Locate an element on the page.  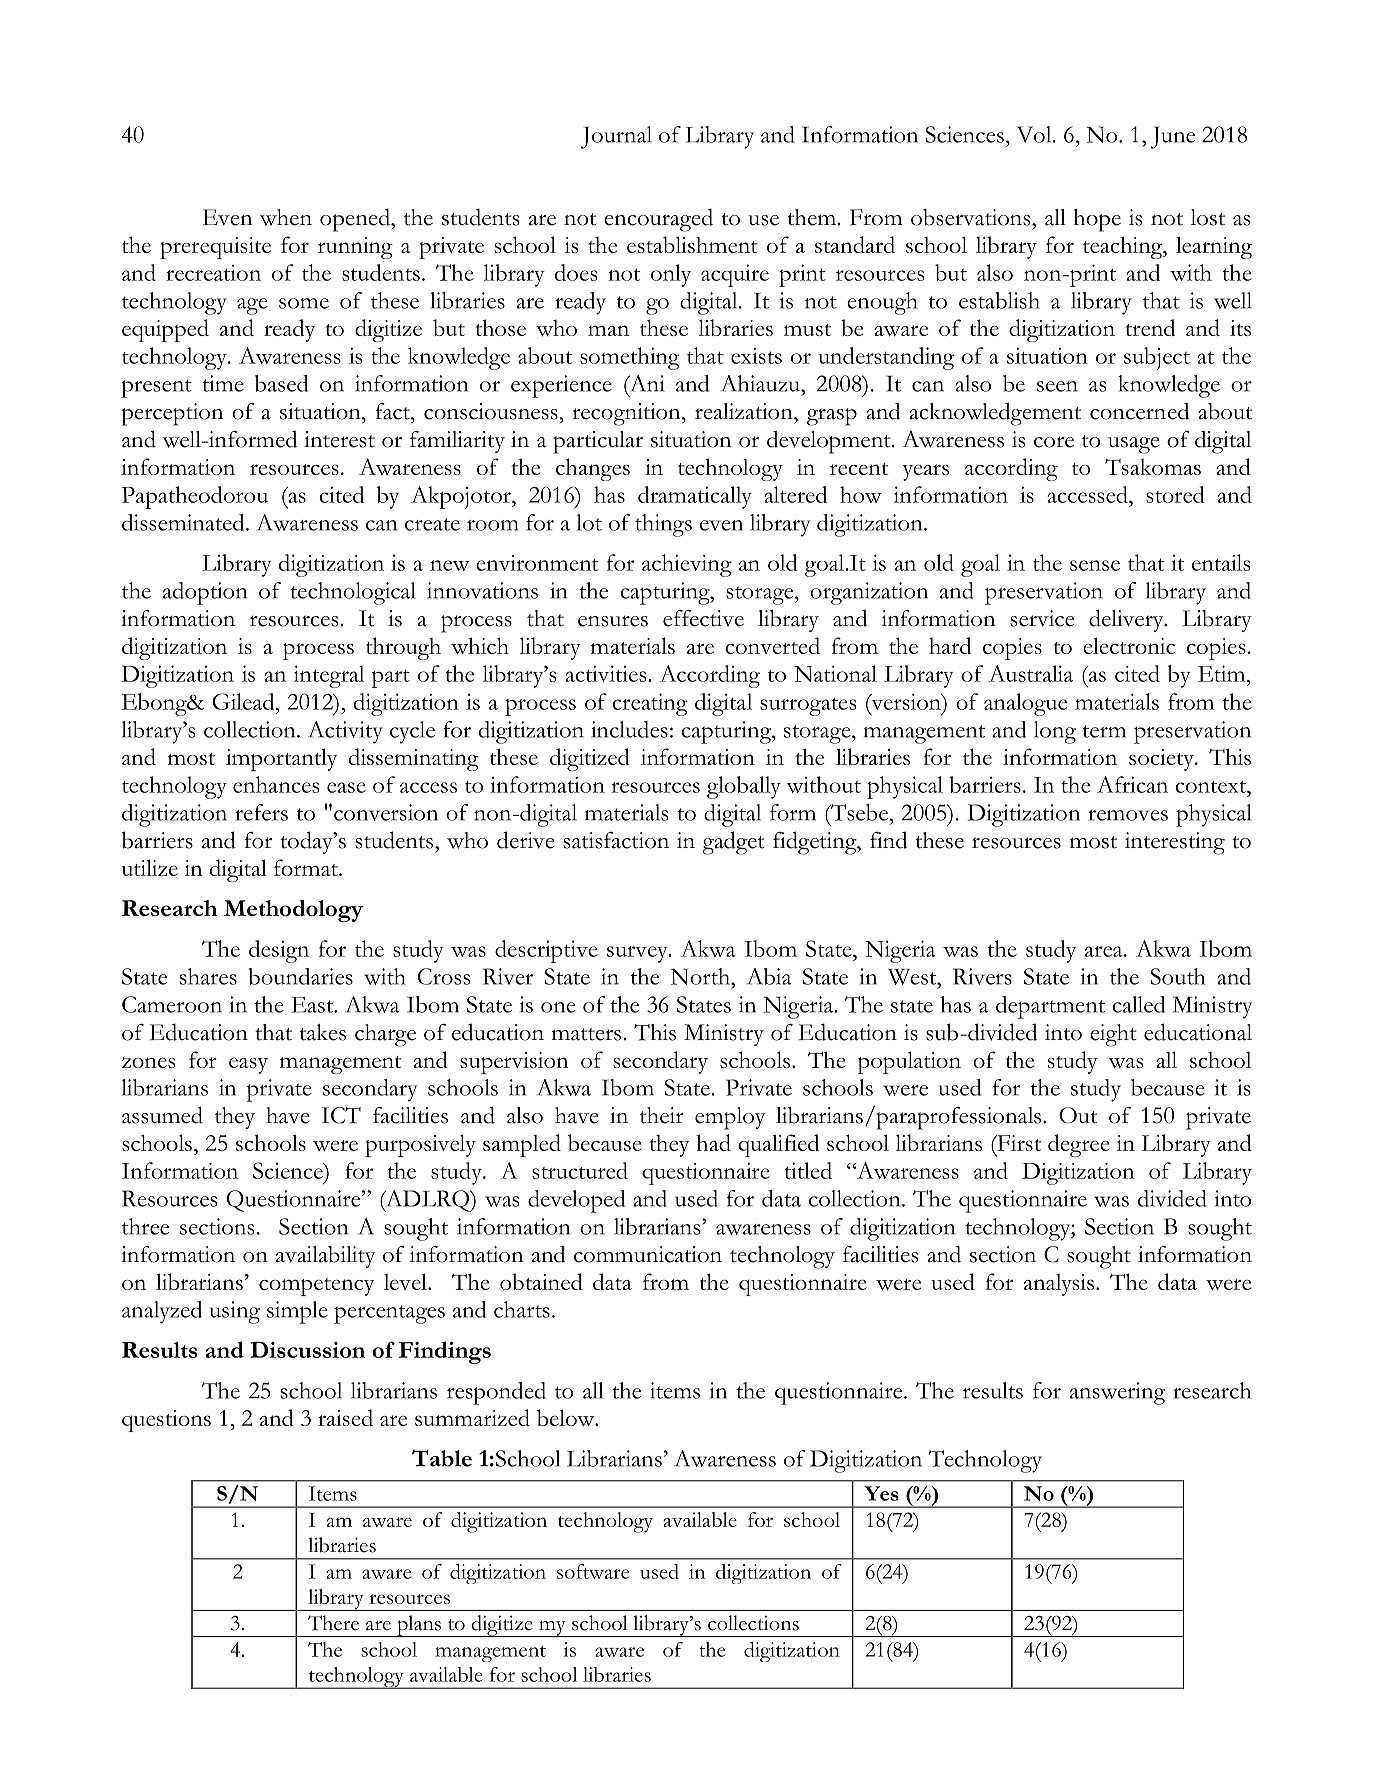
when is located at coordinates (286, 217).
